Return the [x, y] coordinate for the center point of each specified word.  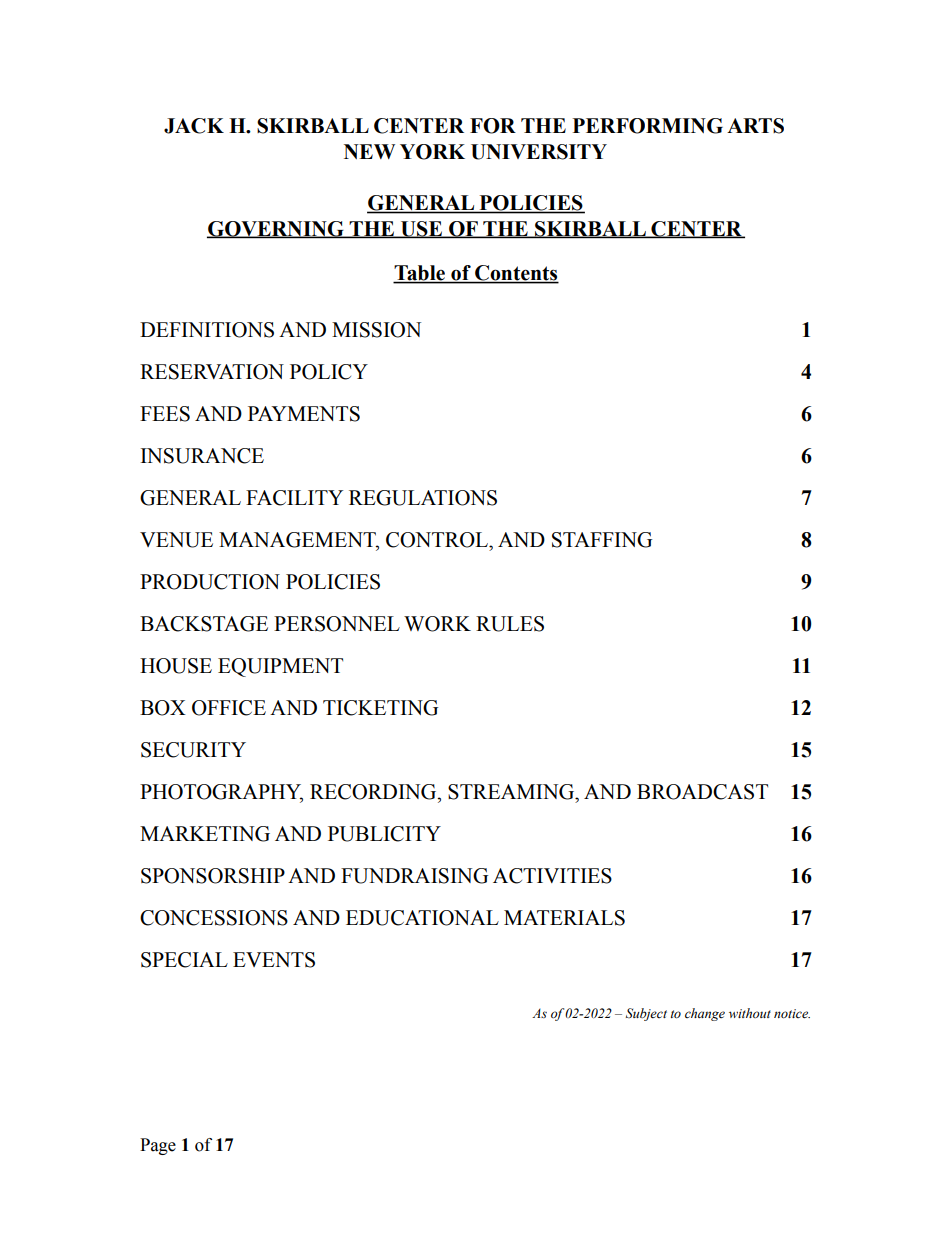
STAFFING [602, 540]
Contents [516, 274]
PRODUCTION [210, 582]
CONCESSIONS [214, 918]
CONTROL [438, 540]
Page [158, 1146]
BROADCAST [702, 792]
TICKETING [380, 708]
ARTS [755, 126]
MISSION [376, 330]
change [705, 1014]
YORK [432, 152]
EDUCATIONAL [422, 918]
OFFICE [229, 708]
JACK [194, 126]
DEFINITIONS [207, 330]
